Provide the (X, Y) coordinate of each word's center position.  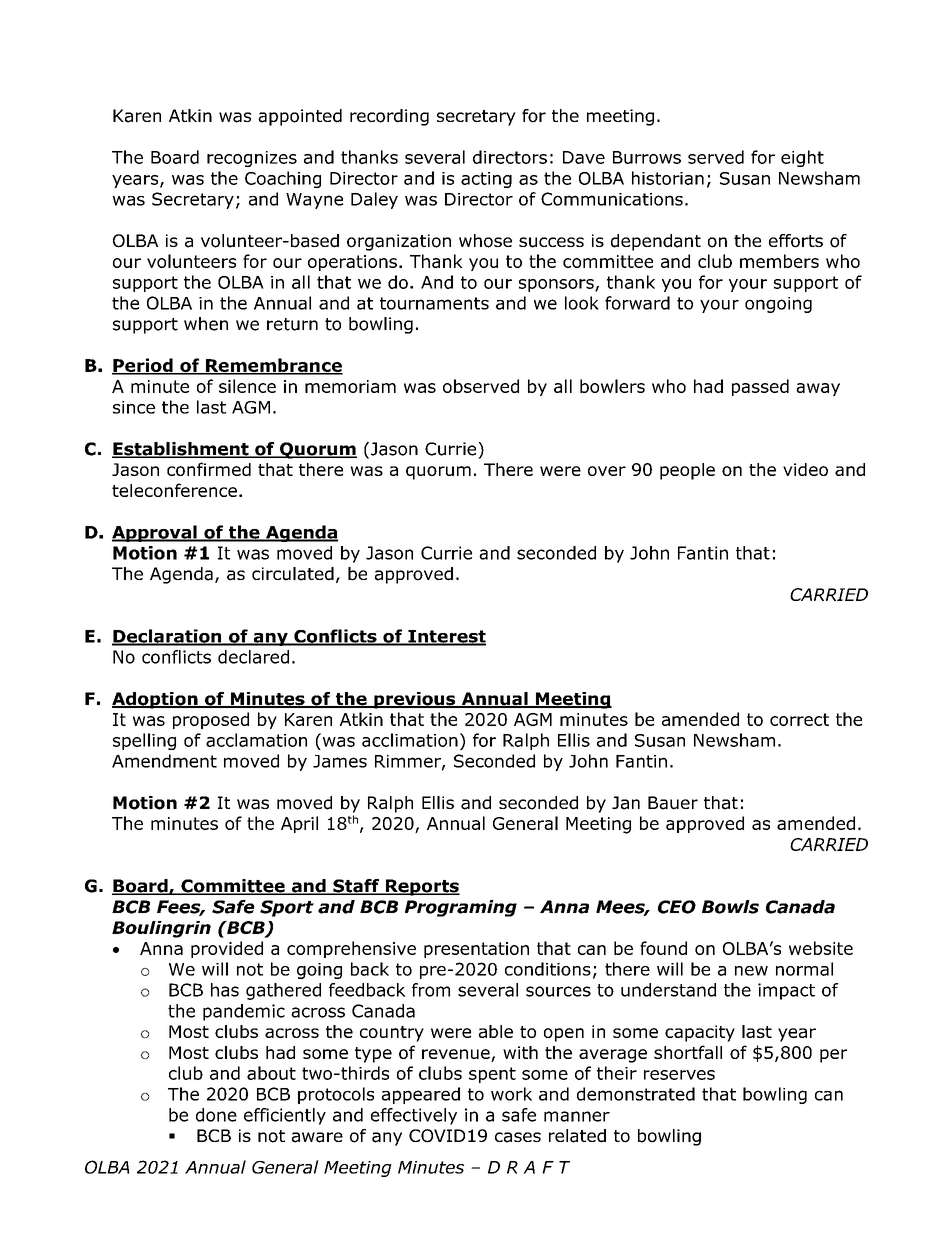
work (511, 1094)
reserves (679, 1075)
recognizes (252, 159)
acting (486, 180)
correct (799, 719)
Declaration (168, 637)
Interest (446, 637)
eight (802, 158)
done (216, 1115)
